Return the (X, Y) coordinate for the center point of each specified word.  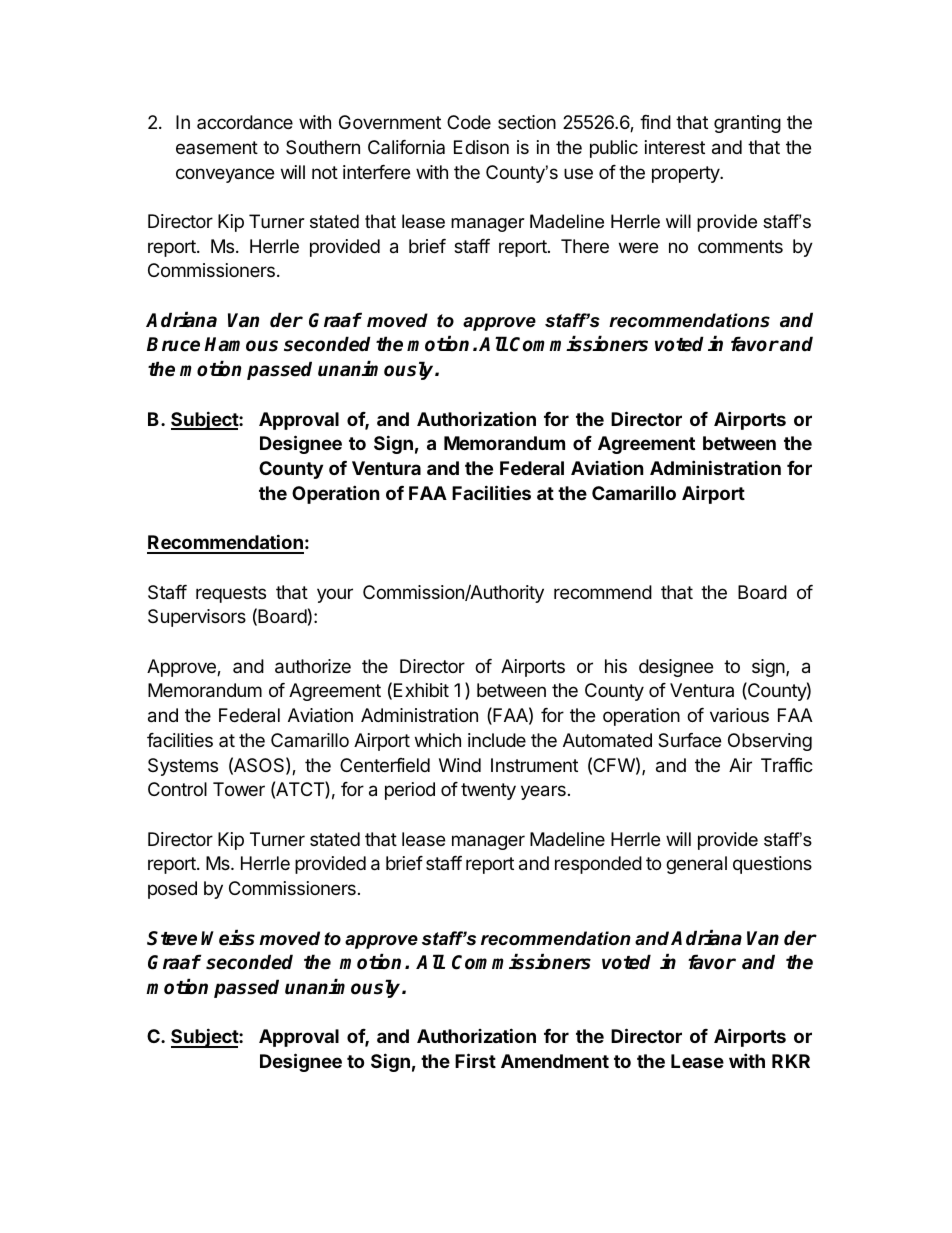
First (475, 1060)
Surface (689, 740)
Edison (481, 147)
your (335, 595)
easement (217, 147)
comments (740, 246)
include (497, 740)
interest (675, 147)
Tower (239, 789)
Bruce (173, 344)
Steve (172, 938)
